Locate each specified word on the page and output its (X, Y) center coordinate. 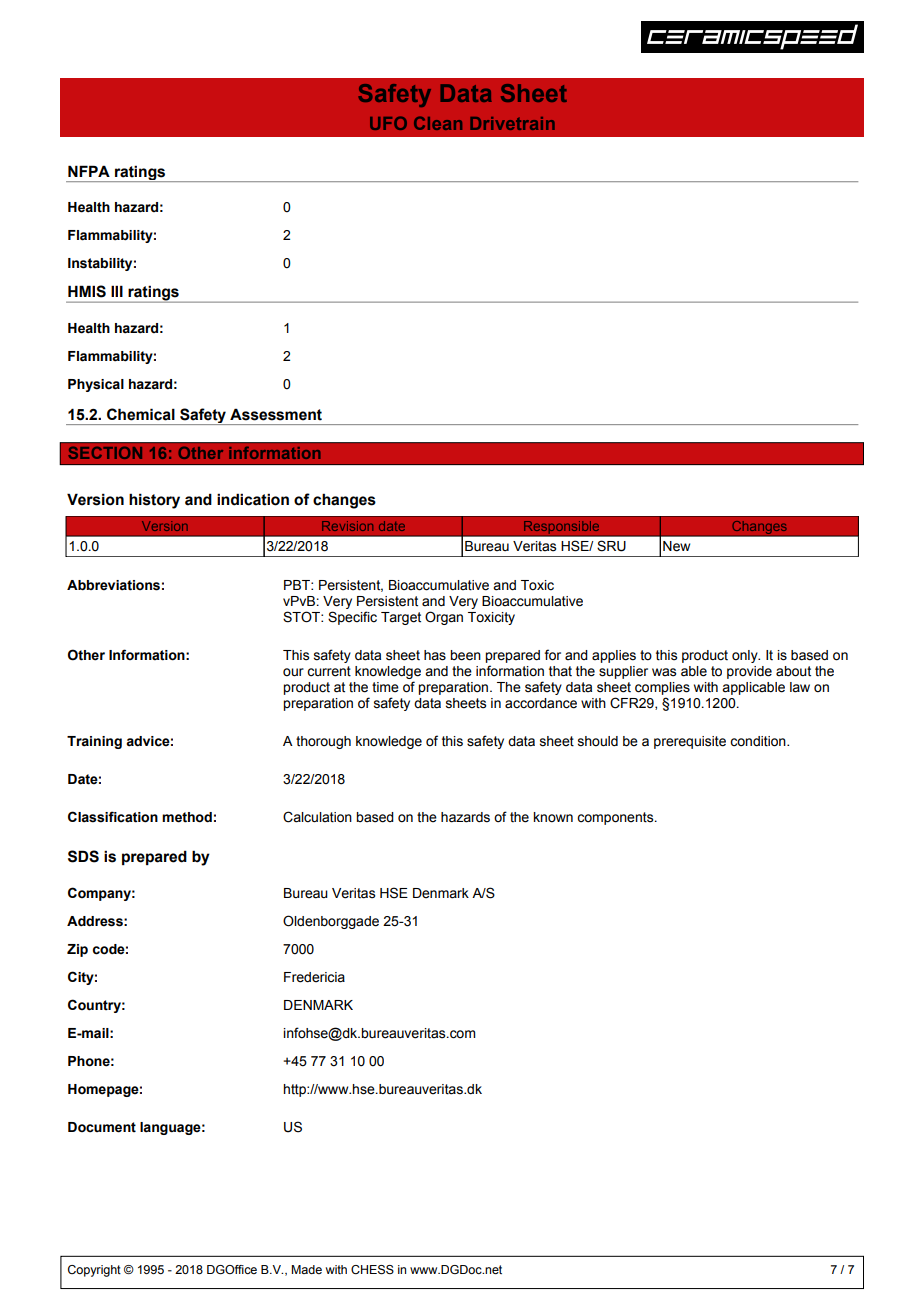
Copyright (94, 1271)
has (435, 655)
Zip (77, 950)
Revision (347, 526)
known (553, 817)
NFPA (89, 171)
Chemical (141, 414)
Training (94, 742)
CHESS (372, 1270)
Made (306, 1269)
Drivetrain (512, 123)
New (676, 546)
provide (749, 672)
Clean (438, 123)
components (616, 818)
